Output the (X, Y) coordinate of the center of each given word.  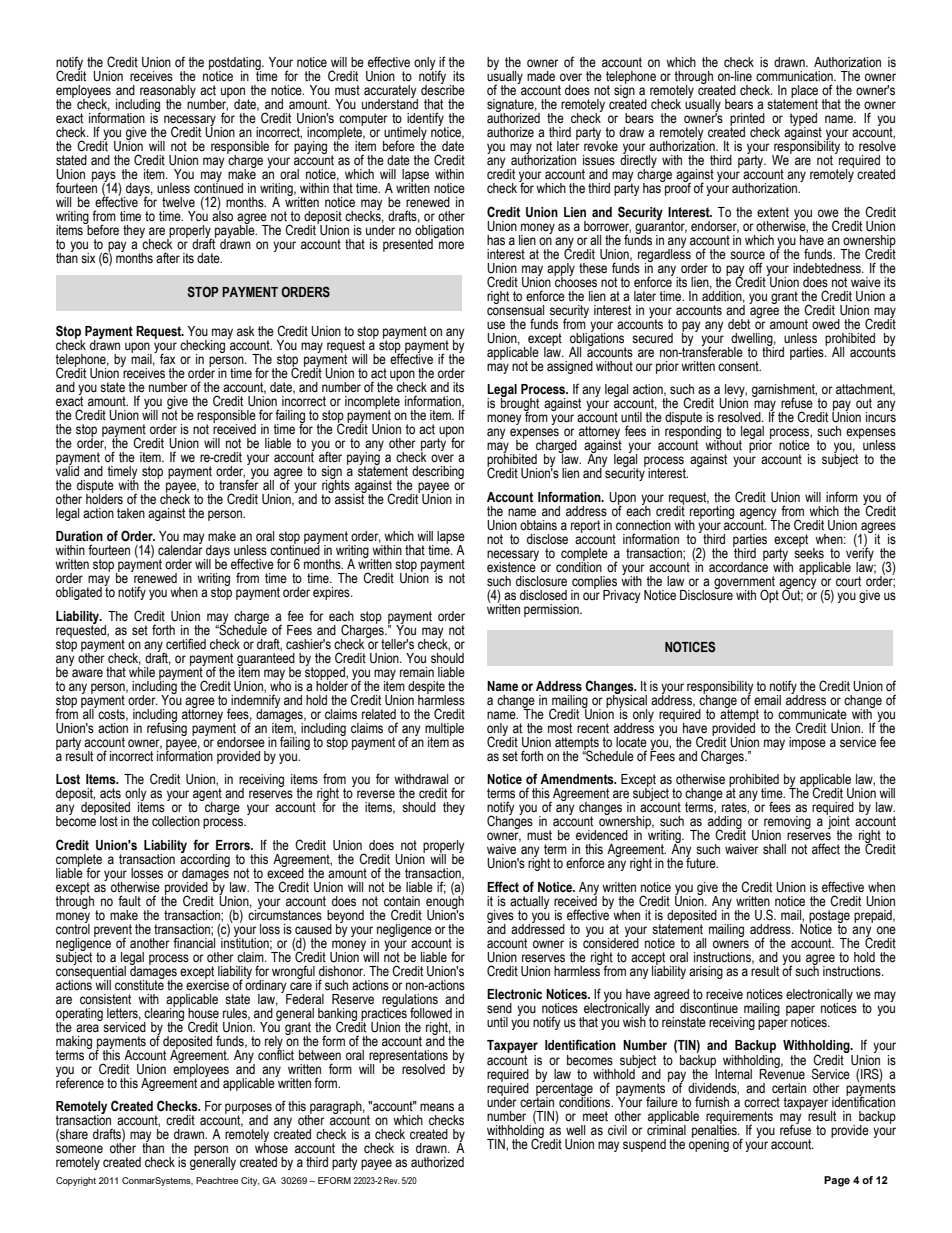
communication (795, 76)
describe (443, 89)
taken (131, 513)
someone (79, 1149)
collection (176, 821)
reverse (376, 794)
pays (104, 178)
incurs (881, 416)
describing (438, 472)
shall (774, 849)
